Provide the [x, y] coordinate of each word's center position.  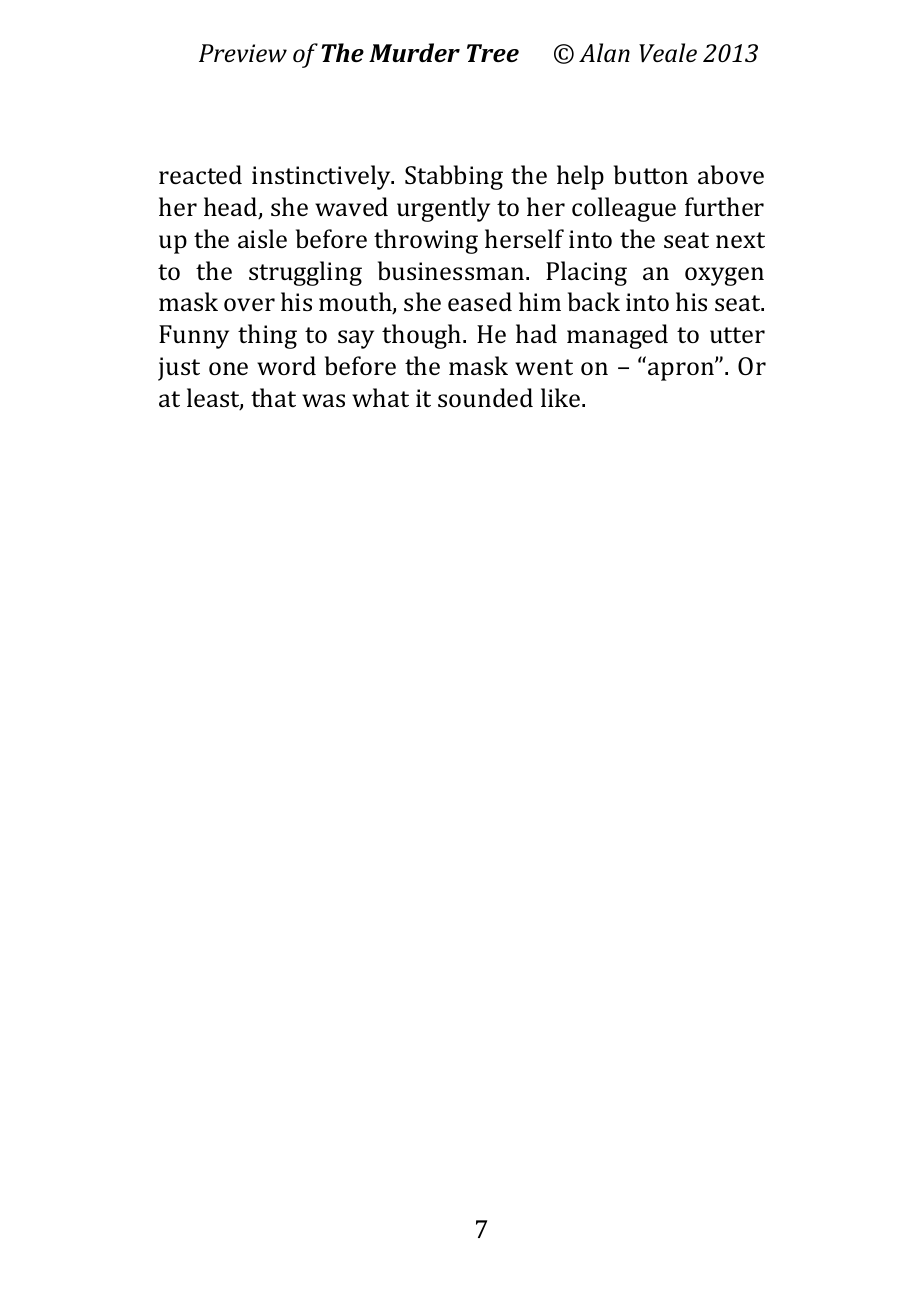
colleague [624, 209]
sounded [485, 397]
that [273, 397]
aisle [262, 238]
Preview [243, 53]
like [562, 397]
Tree [493, 53]
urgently [443, 209]
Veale [668, 53]
